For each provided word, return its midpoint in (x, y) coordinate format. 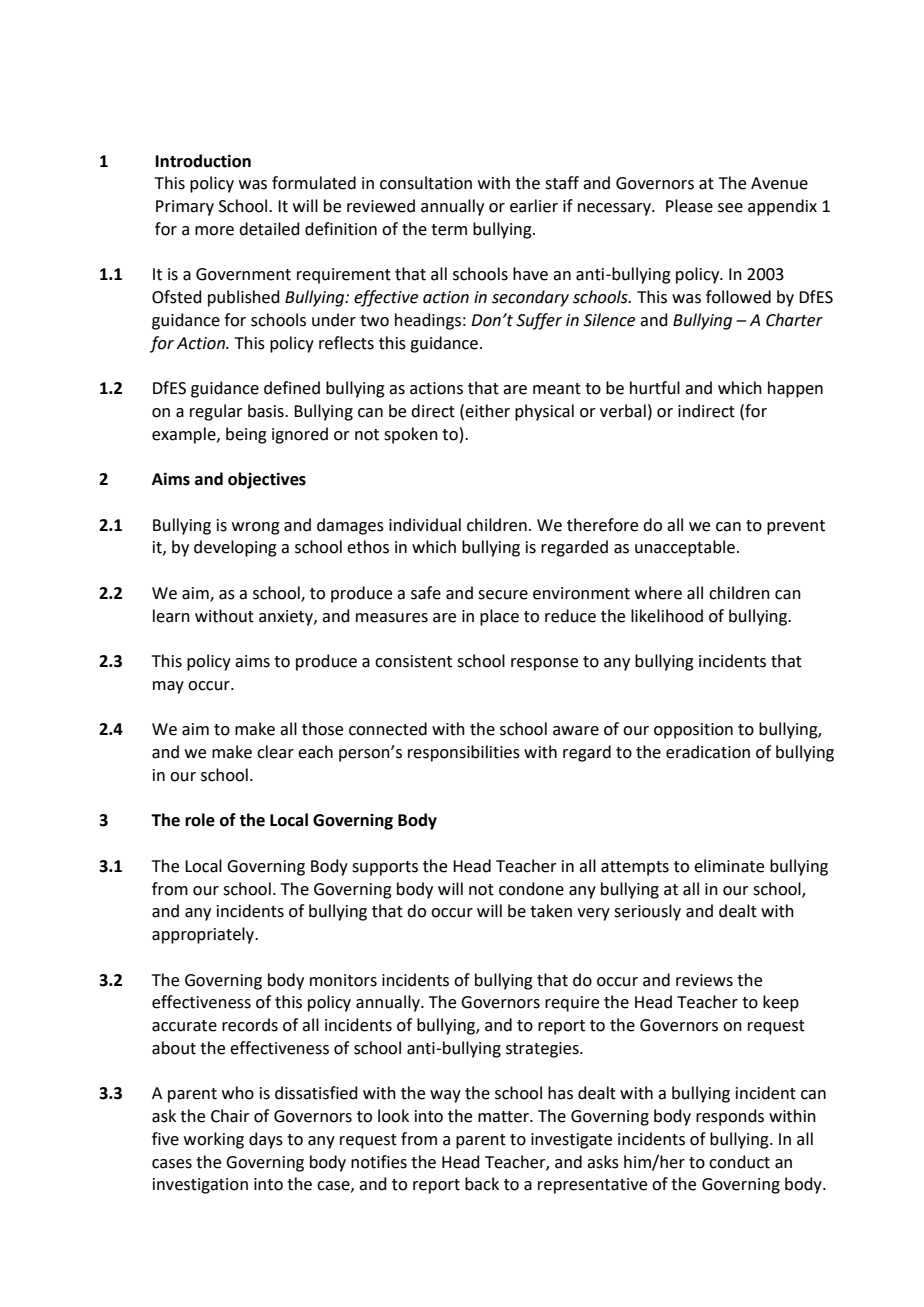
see (730, 208)
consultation (426, 183)
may (168, 687)
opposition (693, 731)
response (544, 664)
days (266, 1140)
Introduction (203, 161)
